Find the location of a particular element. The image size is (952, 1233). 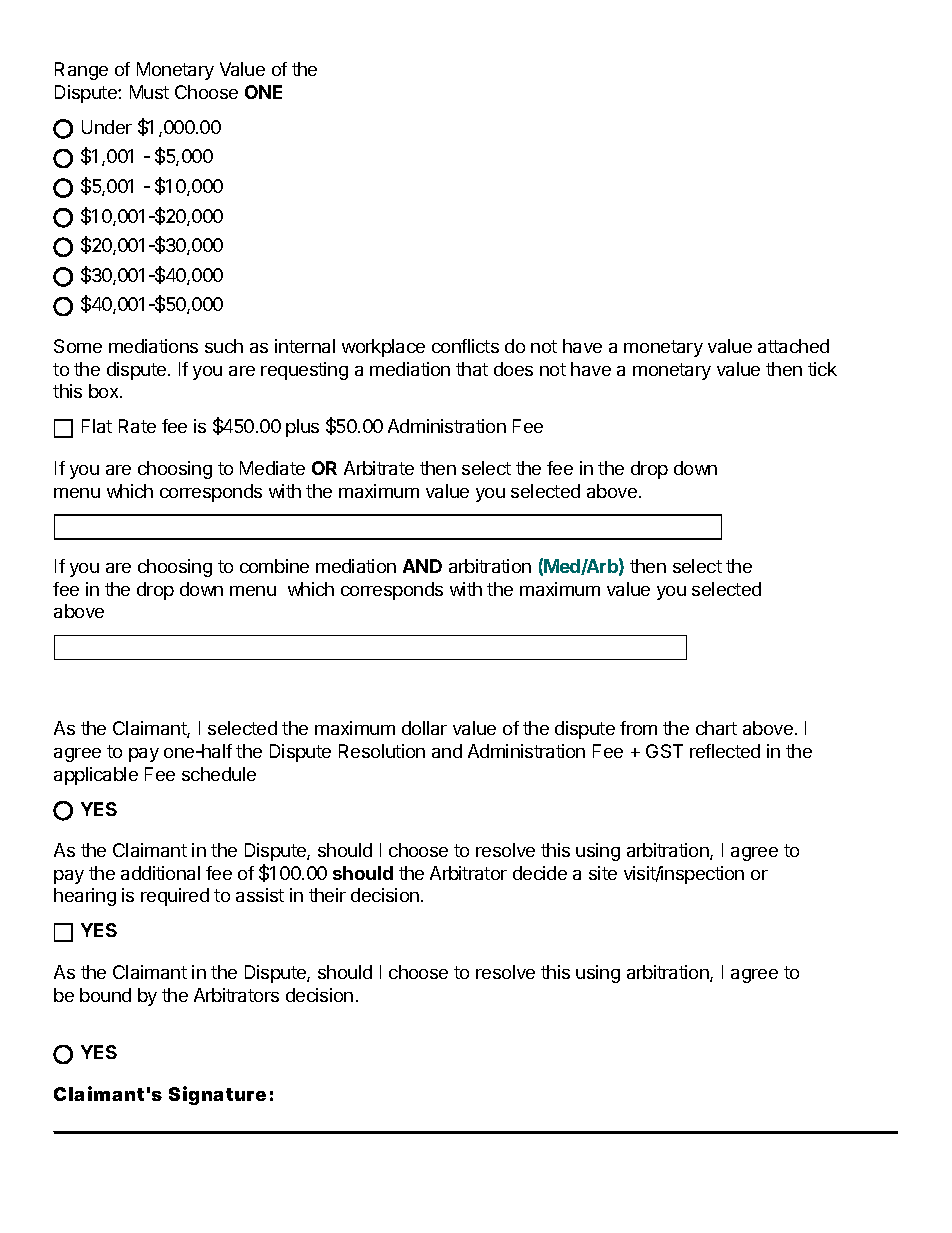

combine is located at coordinates (274, 566).
